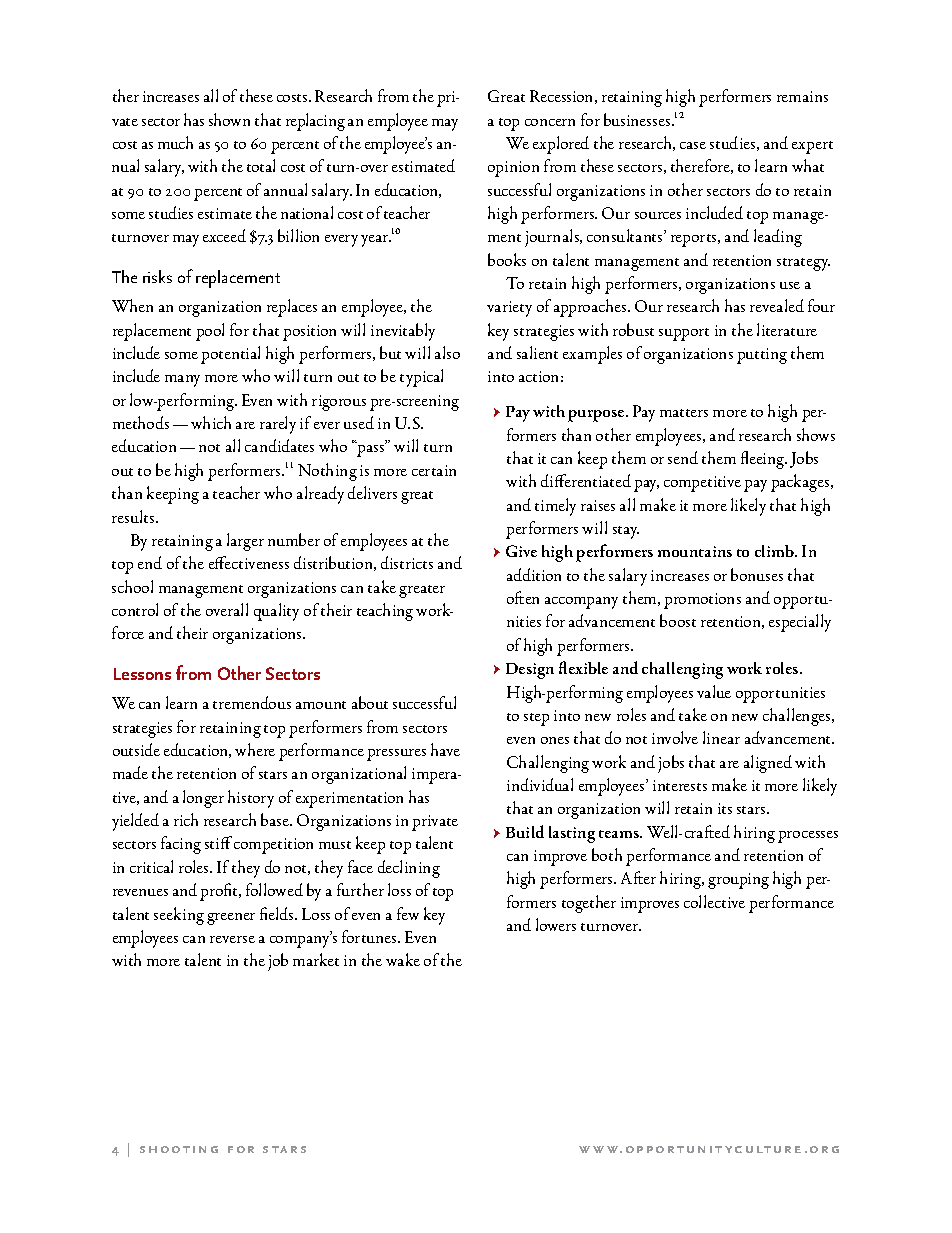 The width and height of the page is (952, 1233). Describe the element at coordinates (738, 881) in the page. I see `grouping` at that location.
